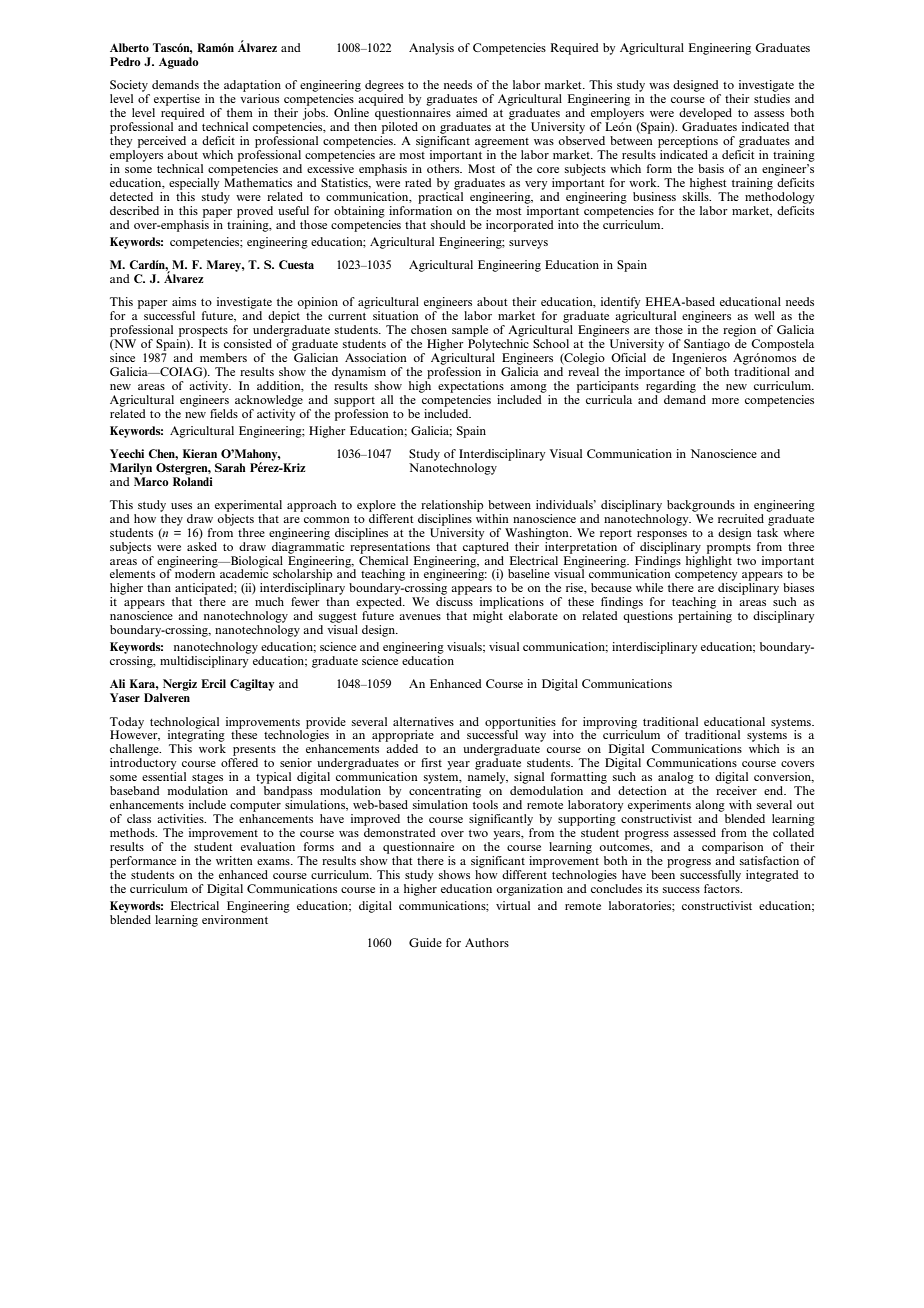  Describe the element at coordinates (431, 49) in the screenshot. I see `Analysis` at that location.
